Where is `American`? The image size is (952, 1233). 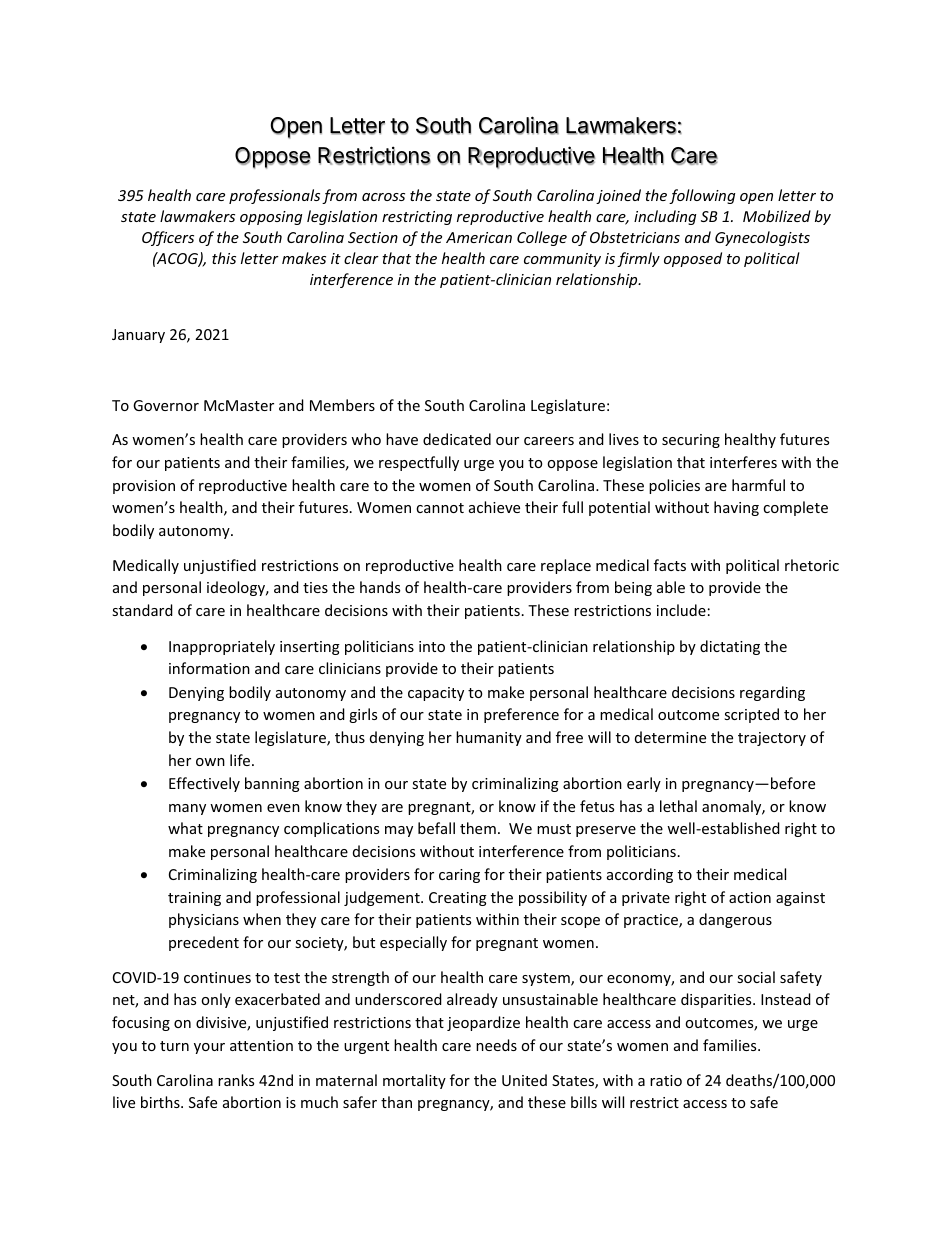 American is located at coordinates (479, 237).
